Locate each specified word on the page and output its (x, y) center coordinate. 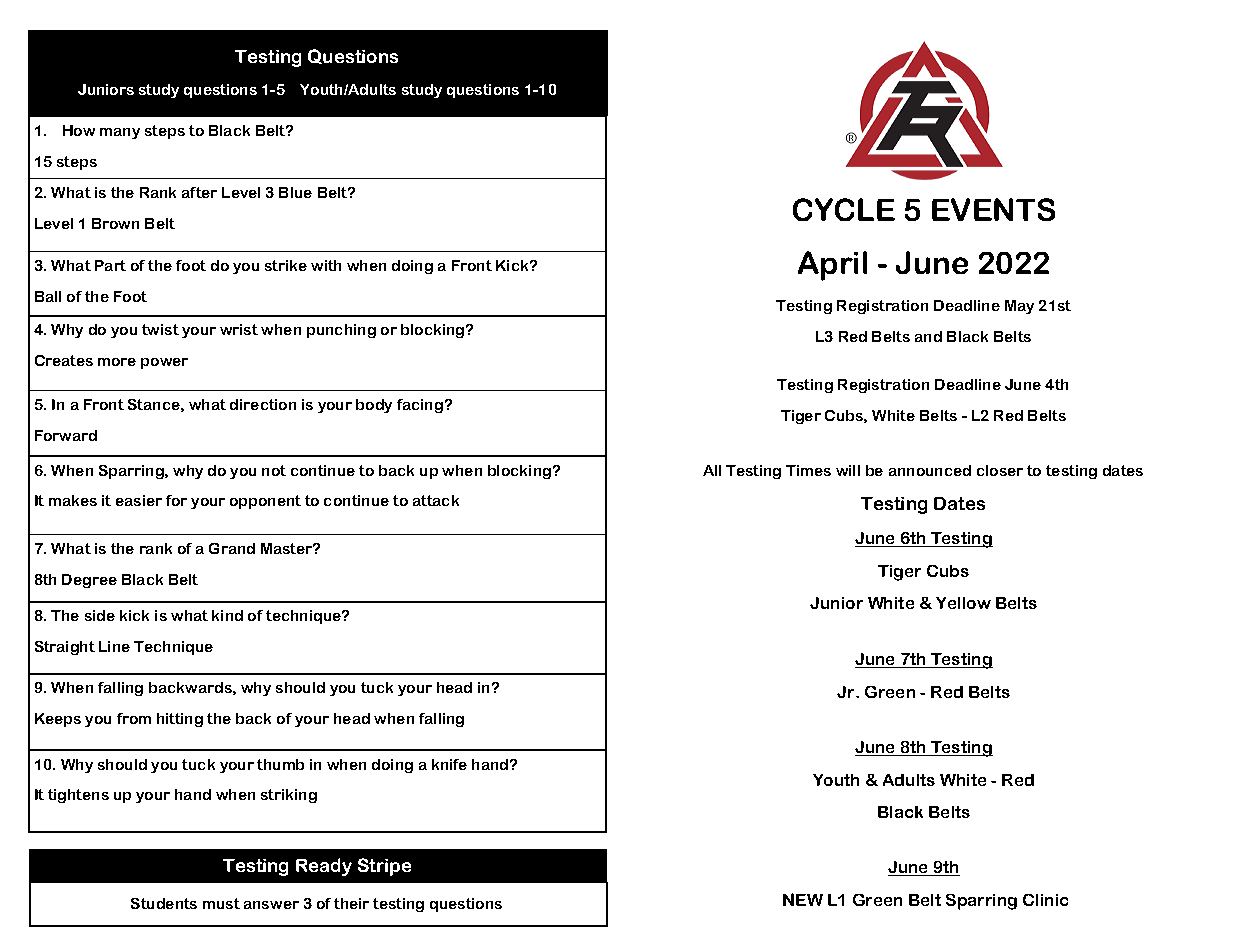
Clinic (1045, 900)
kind (227, 615)
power (164, 363)
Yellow (963, 603)
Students (164, 903)
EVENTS (993, 209)
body (374, 406)
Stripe (384, 867)
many (120, 133)
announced (930, 470)
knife (449, 764)
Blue (295, 192)
